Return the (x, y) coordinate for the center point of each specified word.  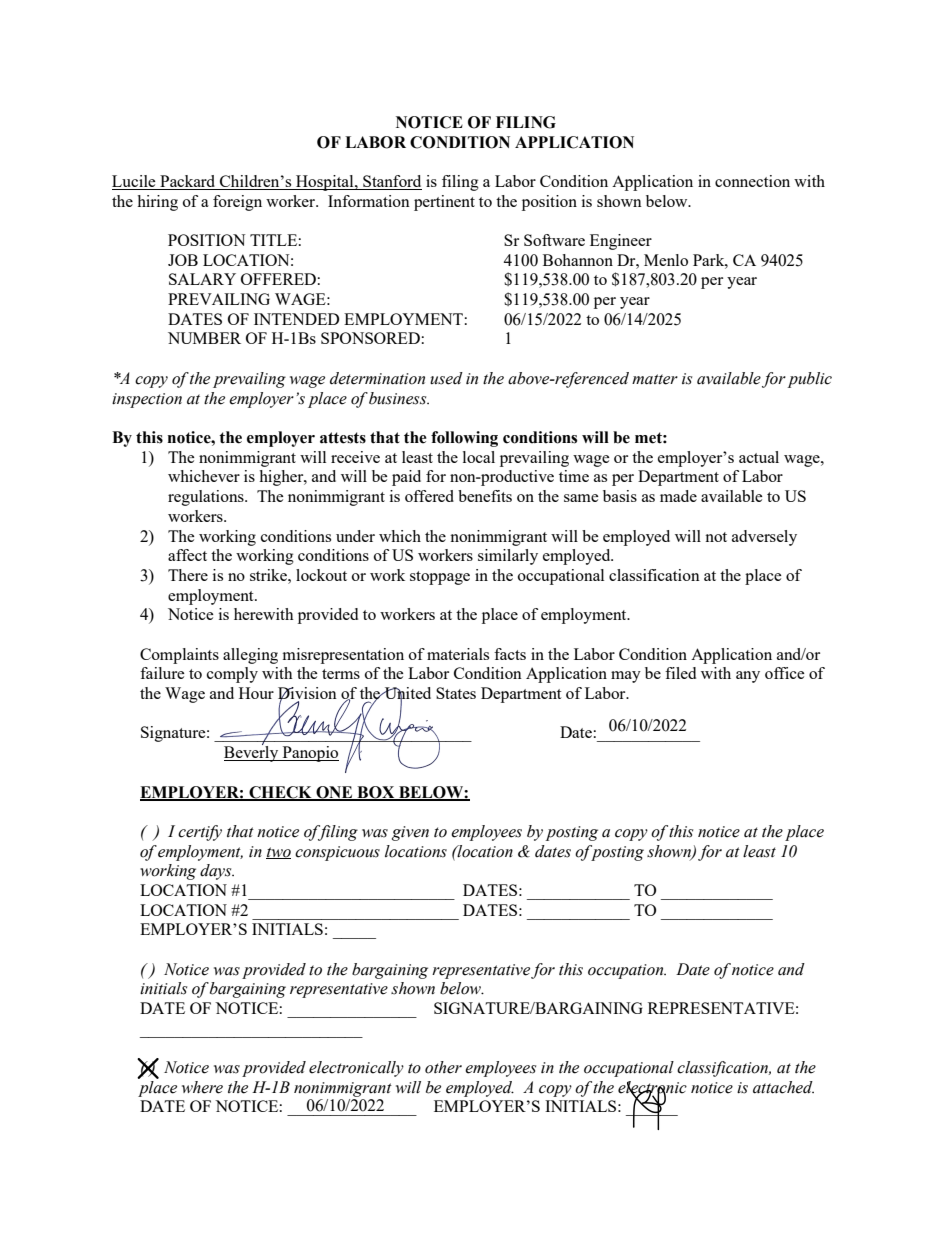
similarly (508, 557)
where (202, 1087)
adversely (764, 538)
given (410, 833)
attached (783, 1087)
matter (655, 379)
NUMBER (204, 338)
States (456, 693)
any (748, 677)
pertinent (444, 203)
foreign (237, 203)
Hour (256, 693)
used (446, 378)
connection (752, 181)
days (217, 872)
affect (187, 555)
